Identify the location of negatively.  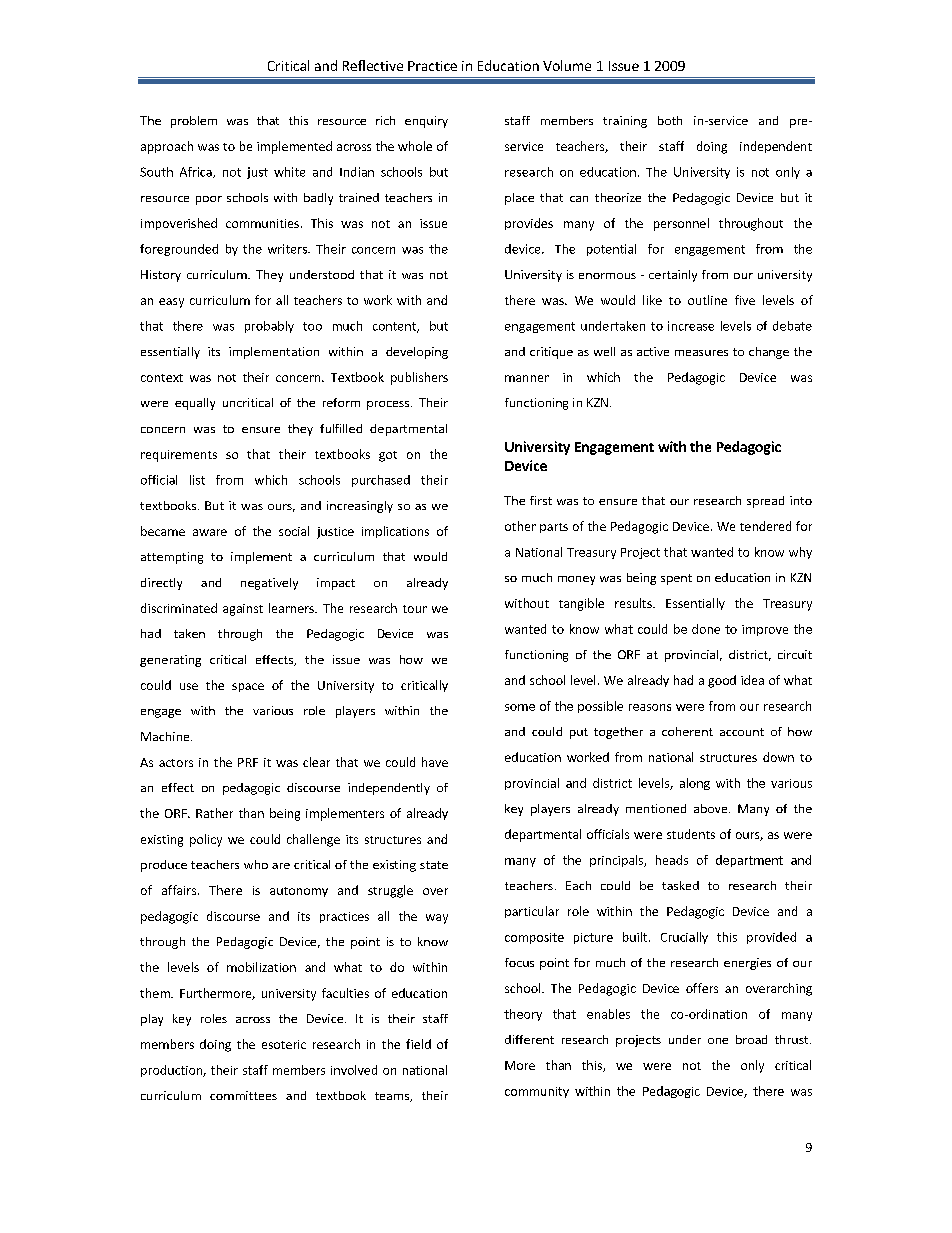
(269, 584).
